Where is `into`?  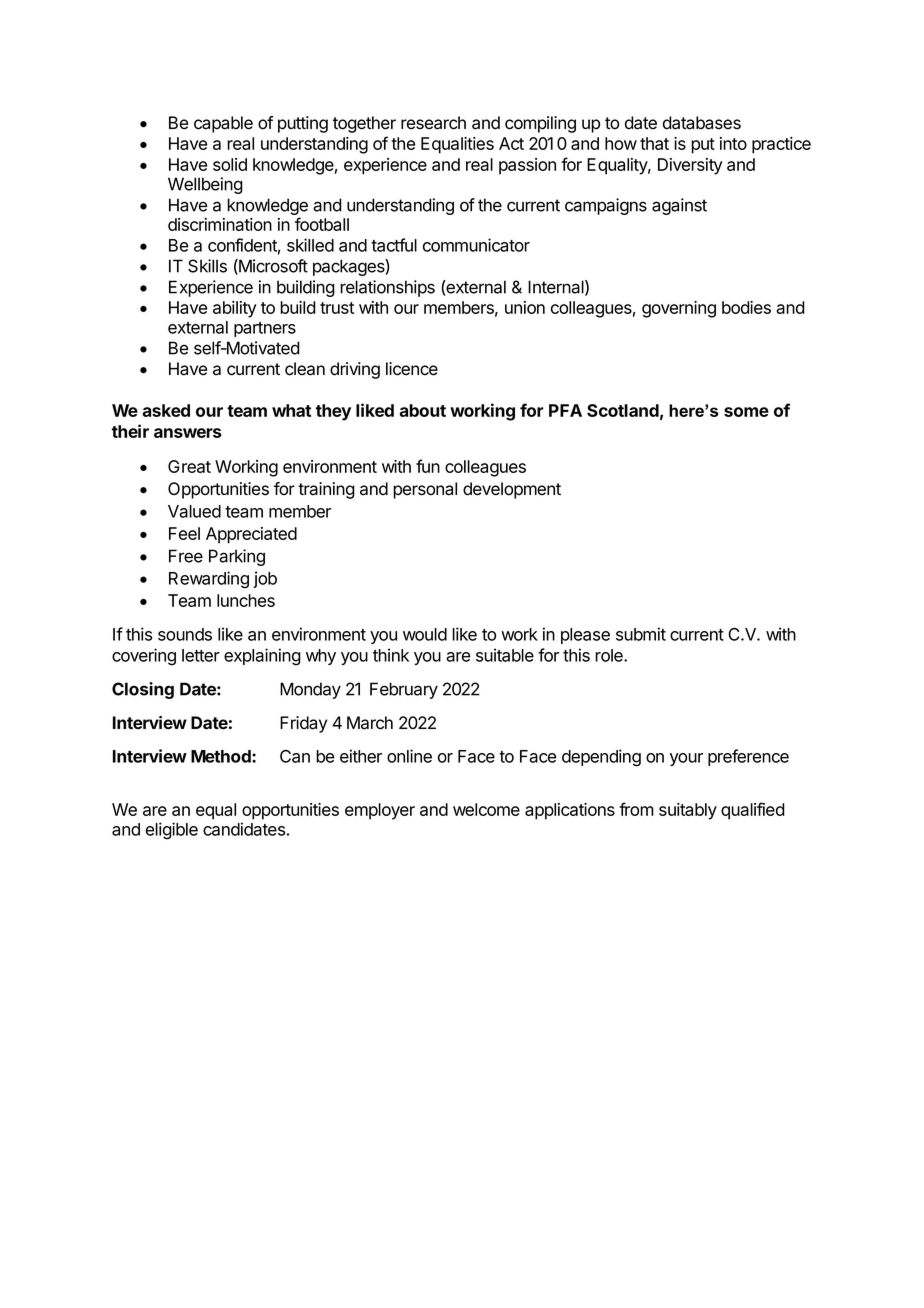 into is located at coordinates (733, 143).
